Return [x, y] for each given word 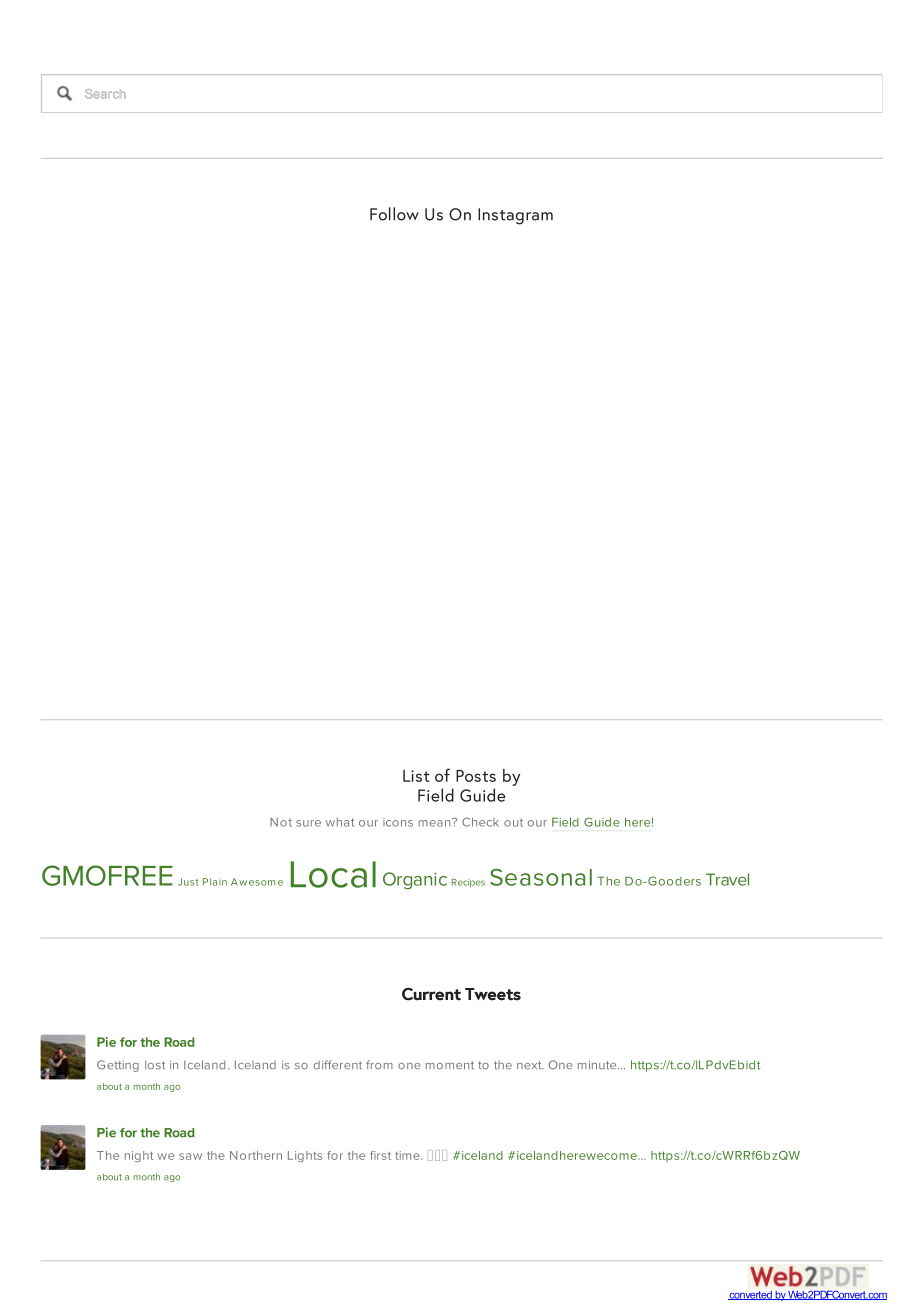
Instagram [515, 216]
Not [281, 822]
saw [190, 1156]
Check [480, 822]
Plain [215, 882]
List [416, 776]
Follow [394, 214]
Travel [727, 879]
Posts [476, 776]
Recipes [468, 883]
